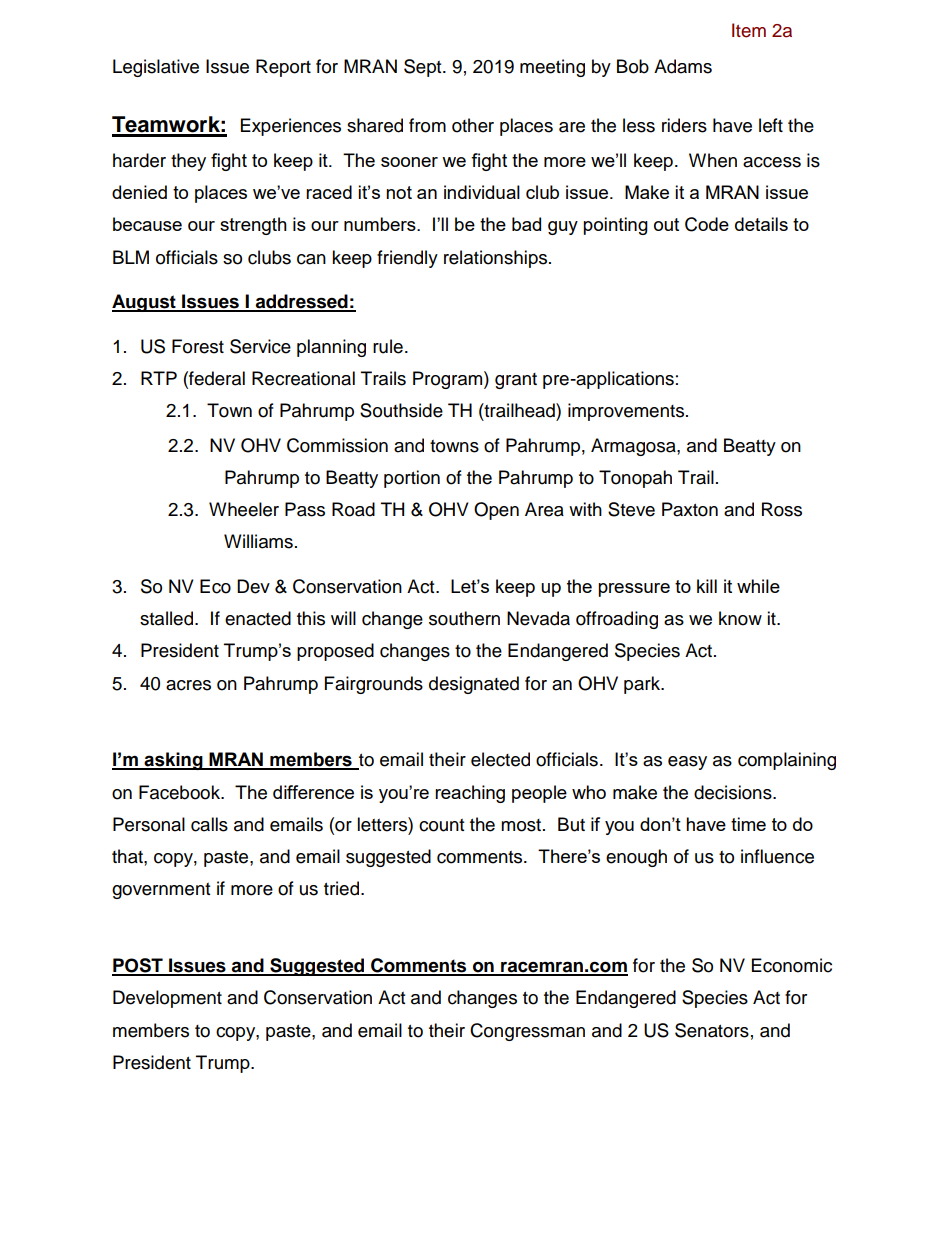 The image size is (952, 1233). I want to click on Open, so click(496, 511).
